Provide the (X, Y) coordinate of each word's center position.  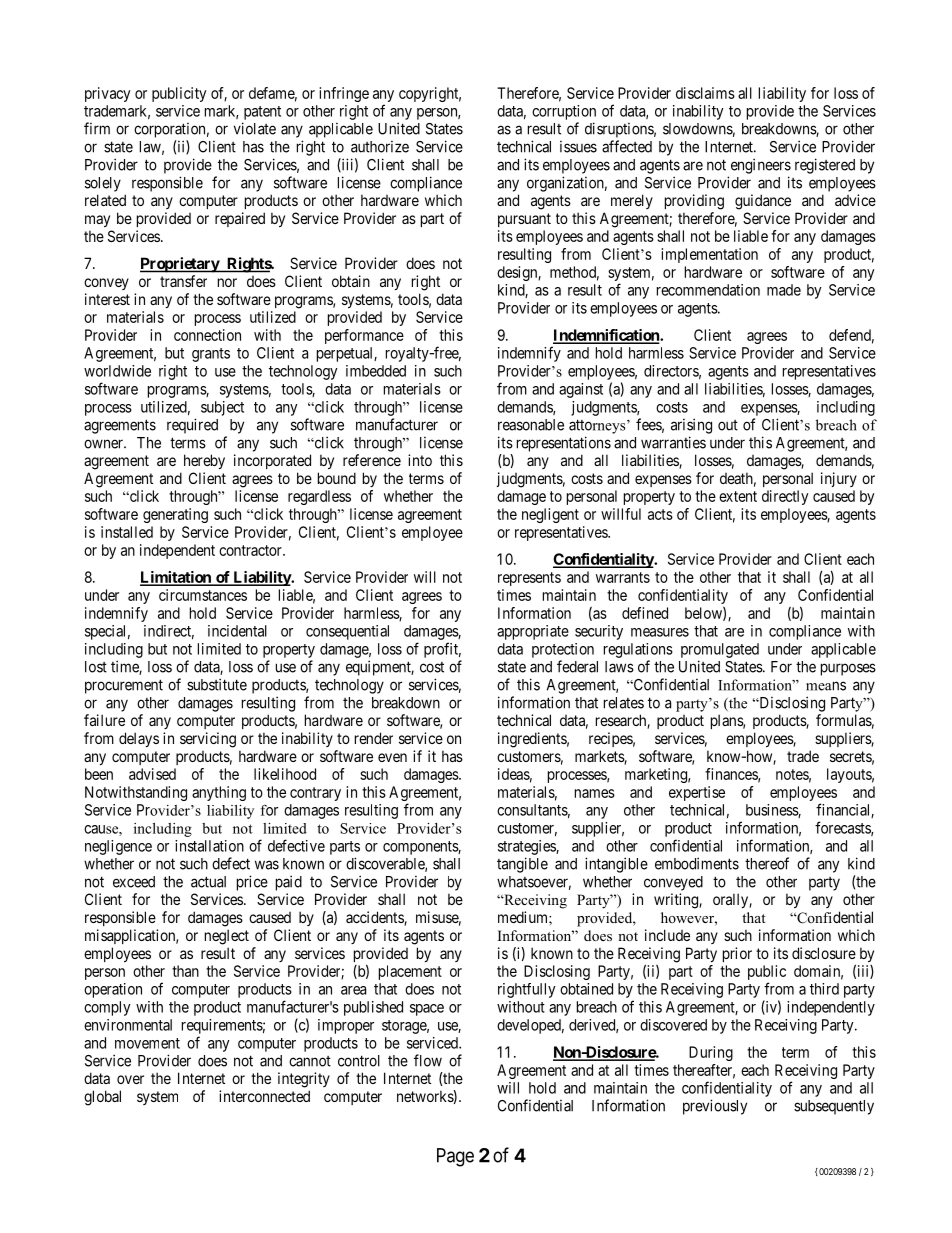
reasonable (531, 425)
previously (715, 1107)
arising (691, 426)
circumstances (203, 595)
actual (208, 882)
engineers (761, 166)
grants (211, 355)
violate (255, 128)
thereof (767, 863)
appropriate (533, 632)
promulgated (720, 650)
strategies (527, 847)
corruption (564, 112)
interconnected (264, 1096)
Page (455, 1157)
